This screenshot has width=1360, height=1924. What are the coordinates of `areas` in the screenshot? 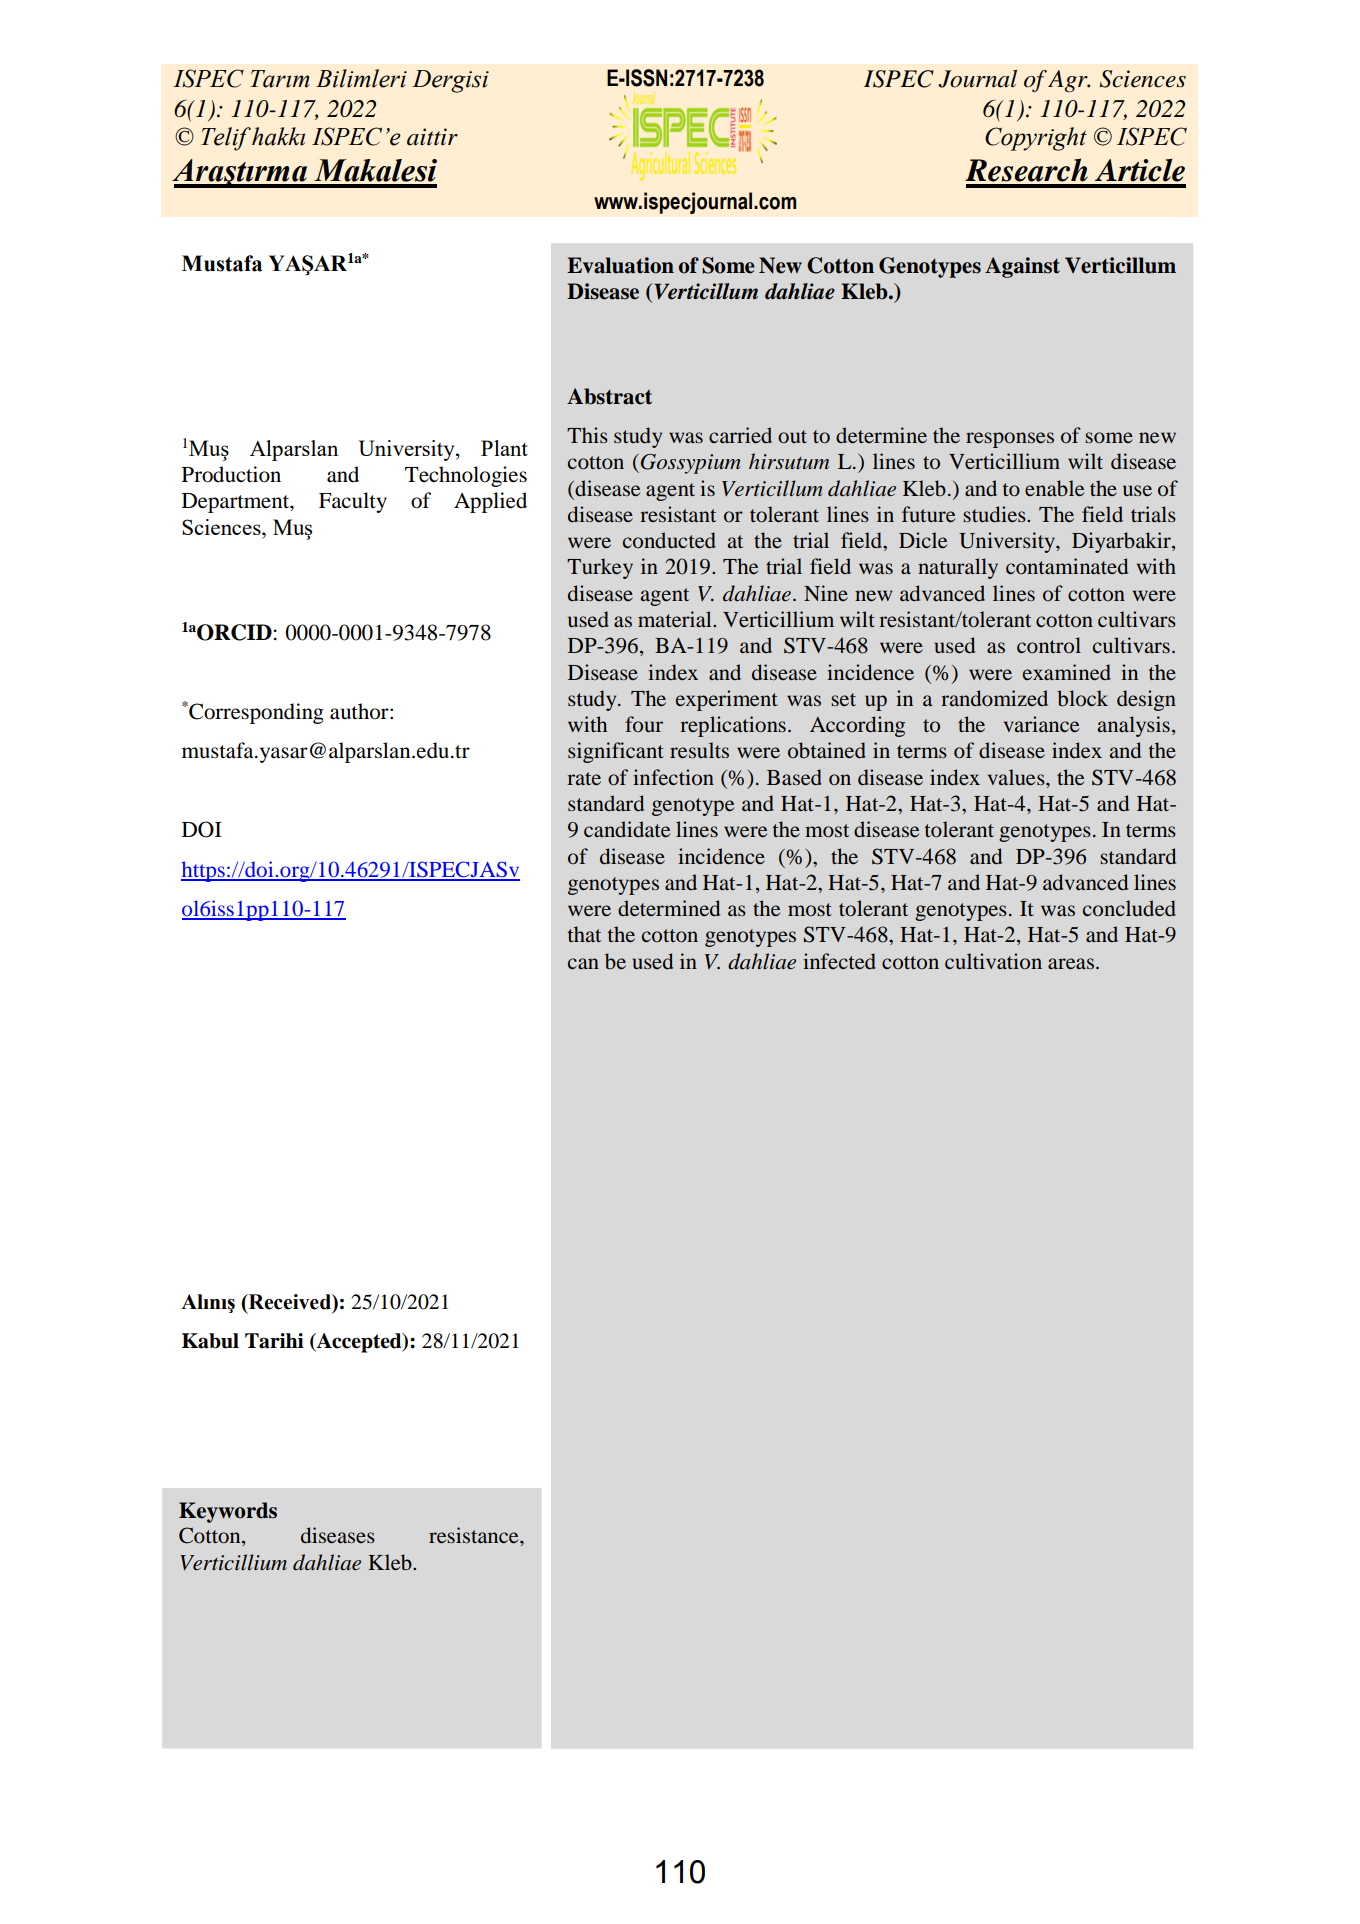 It's located at (1071, 964).
